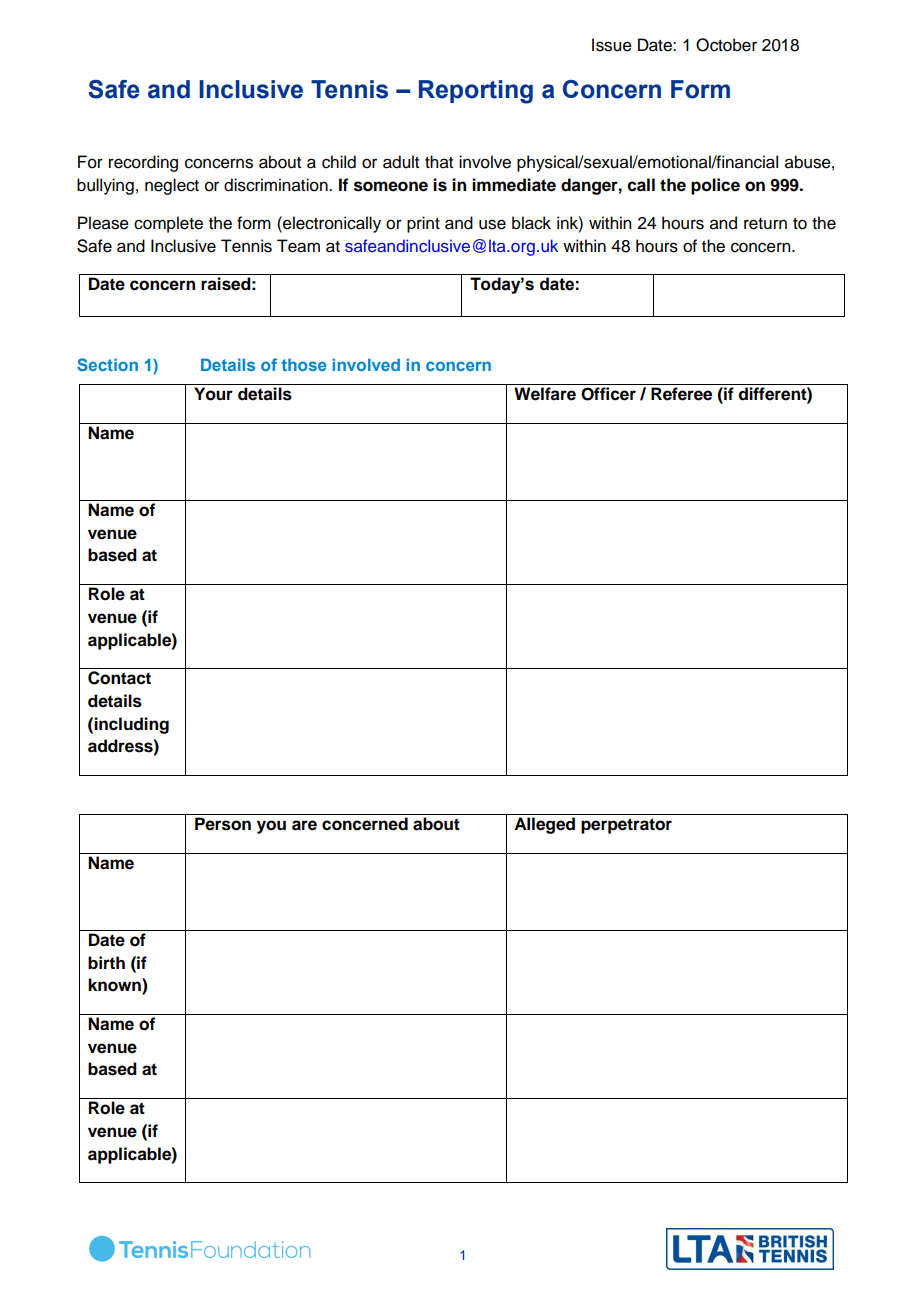 The image size is (924, 1308). What do you see at coordinates (544, 825) in the page?
I see `Alleged` at bounding box center [544, 825].
